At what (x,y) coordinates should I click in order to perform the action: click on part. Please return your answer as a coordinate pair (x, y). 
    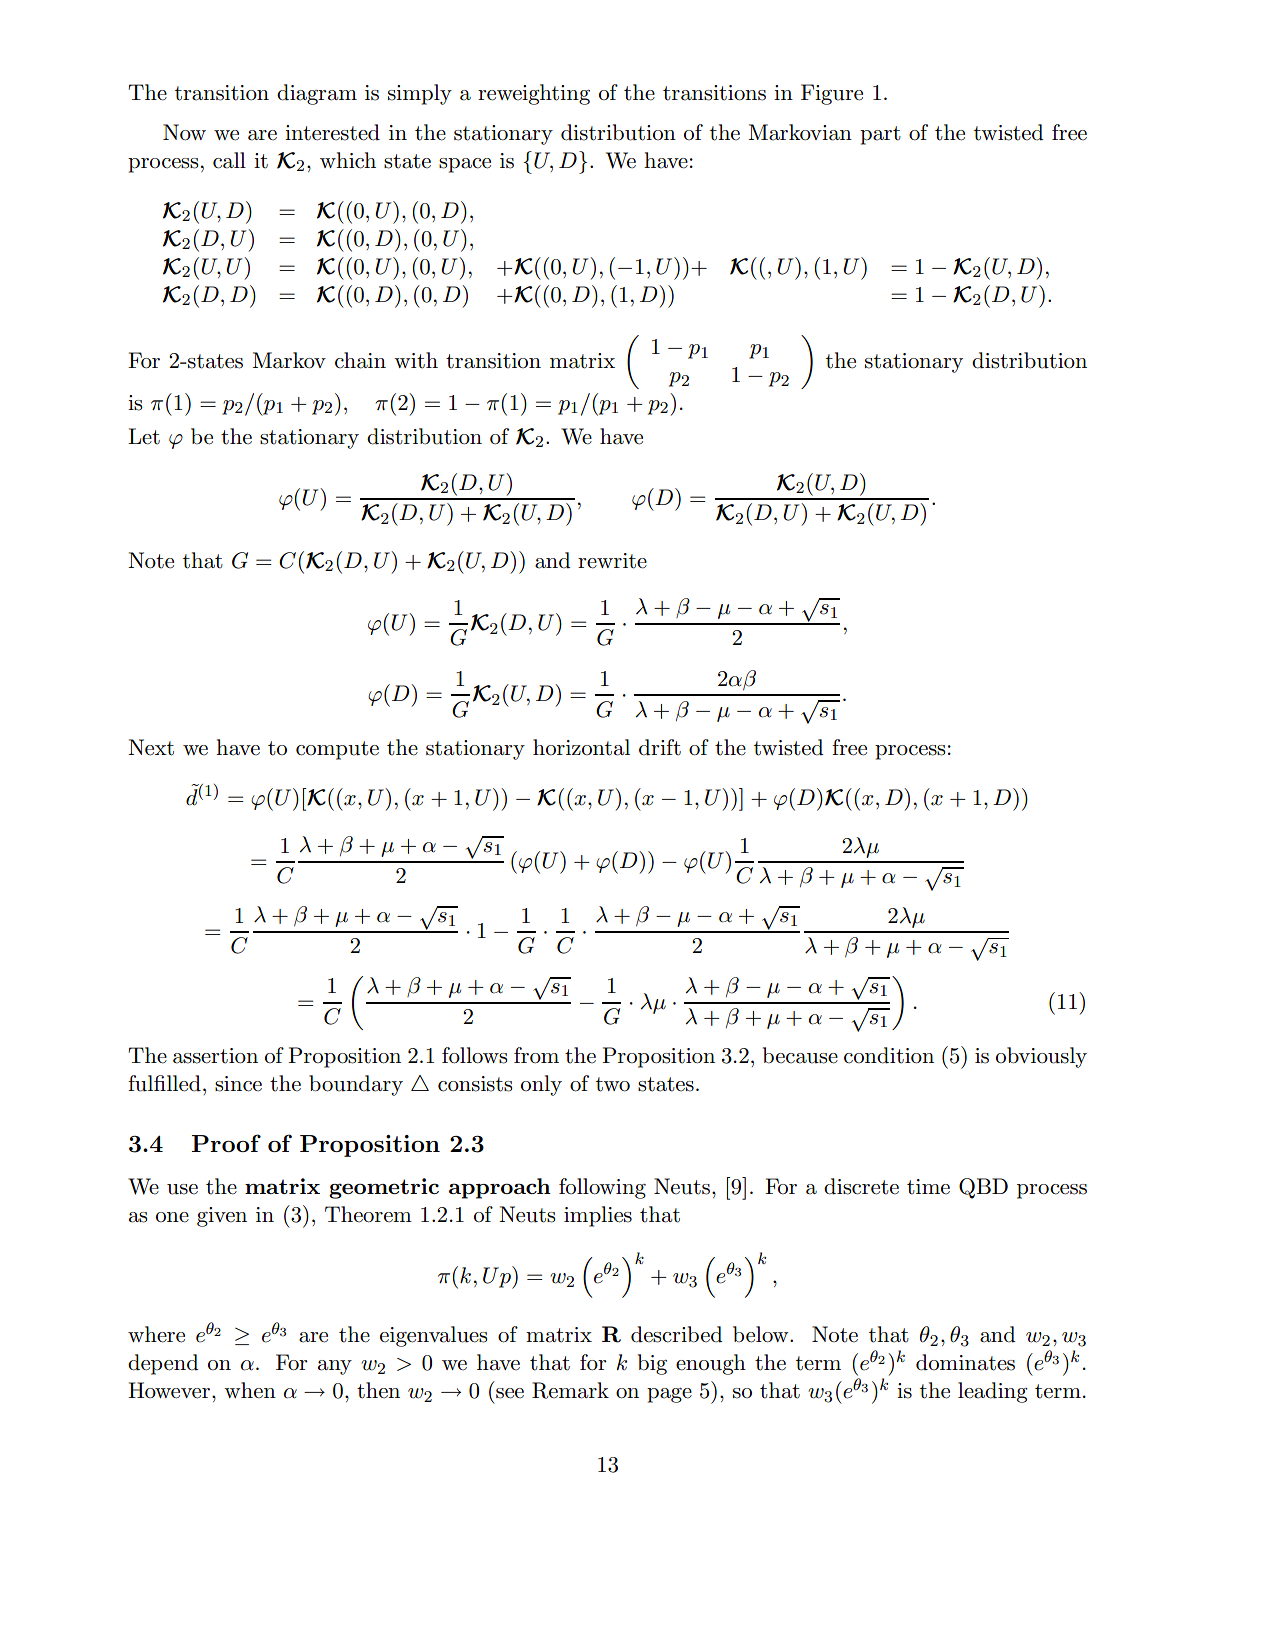
    Looking at the image, I should click on (880, 135).
